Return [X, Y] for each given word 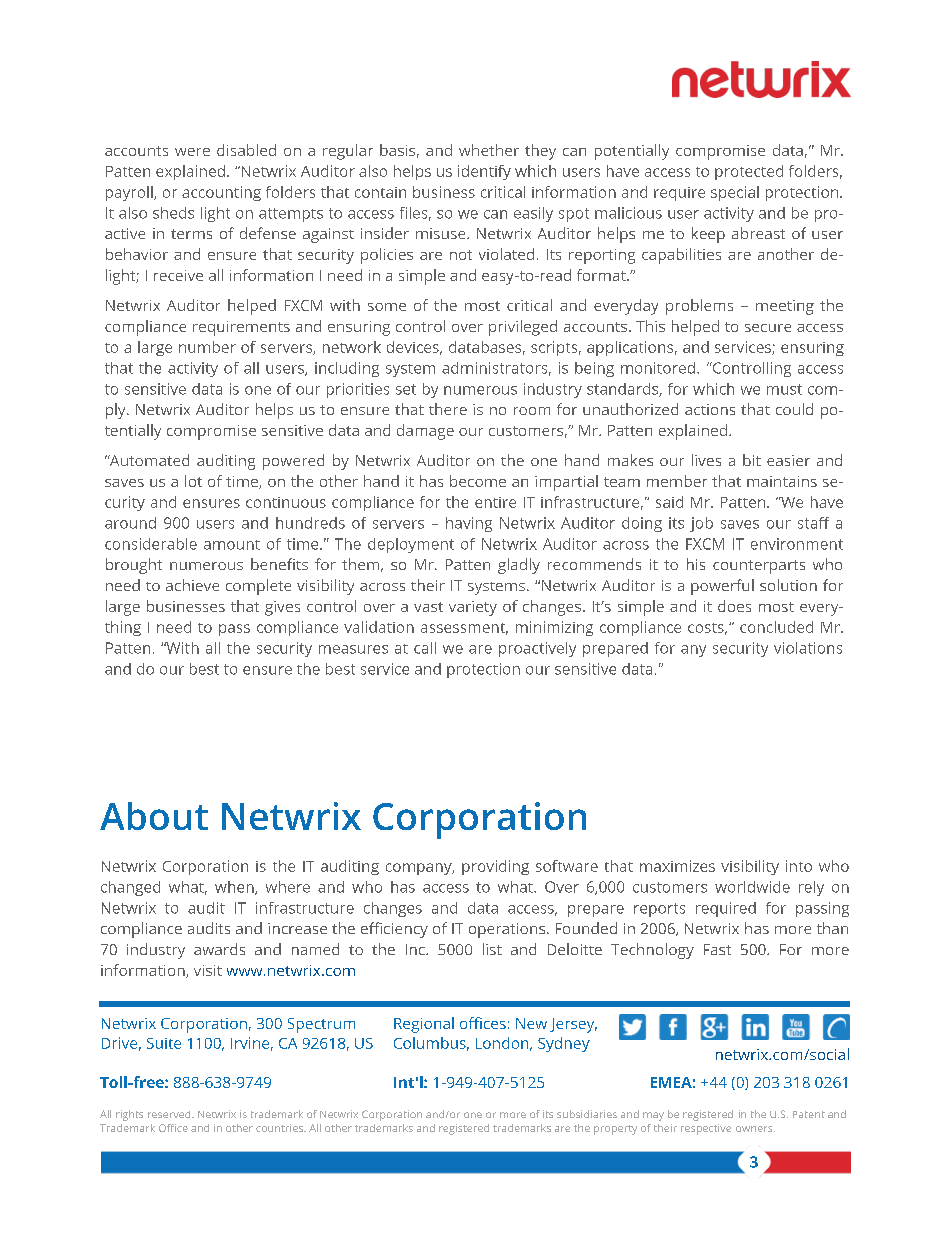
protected [749, 172]
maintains [782, 481]
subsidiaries [587, 1114]
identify [484, 172]
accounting [221, 193]
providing [495, 867]
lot [193, 481]
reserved [170, 1114]
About [154, 816]
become [478, 481]
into [799, 866]
